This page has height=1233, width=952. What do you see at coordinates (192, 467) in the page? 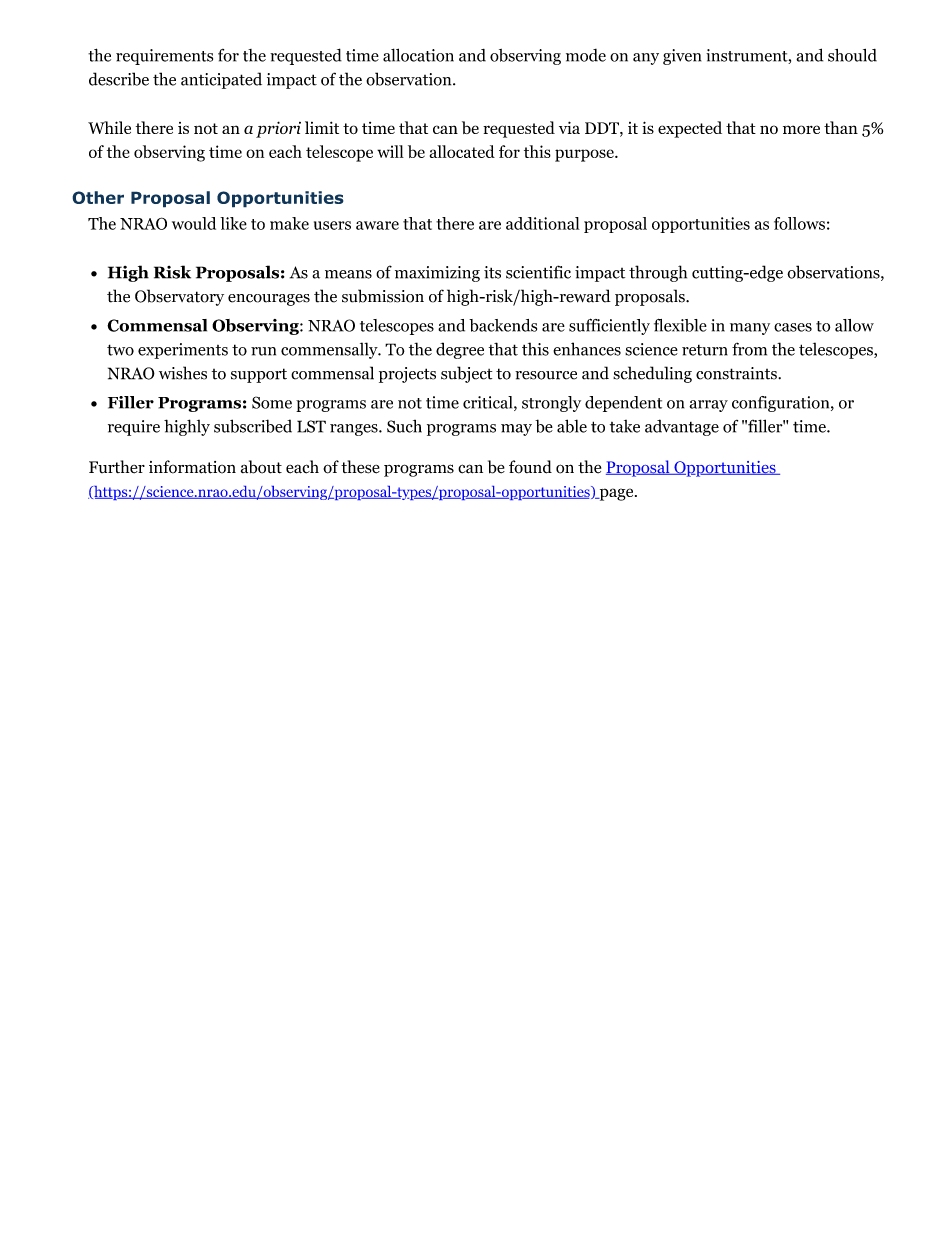
I see `information` at bounding box center [192, 467].
